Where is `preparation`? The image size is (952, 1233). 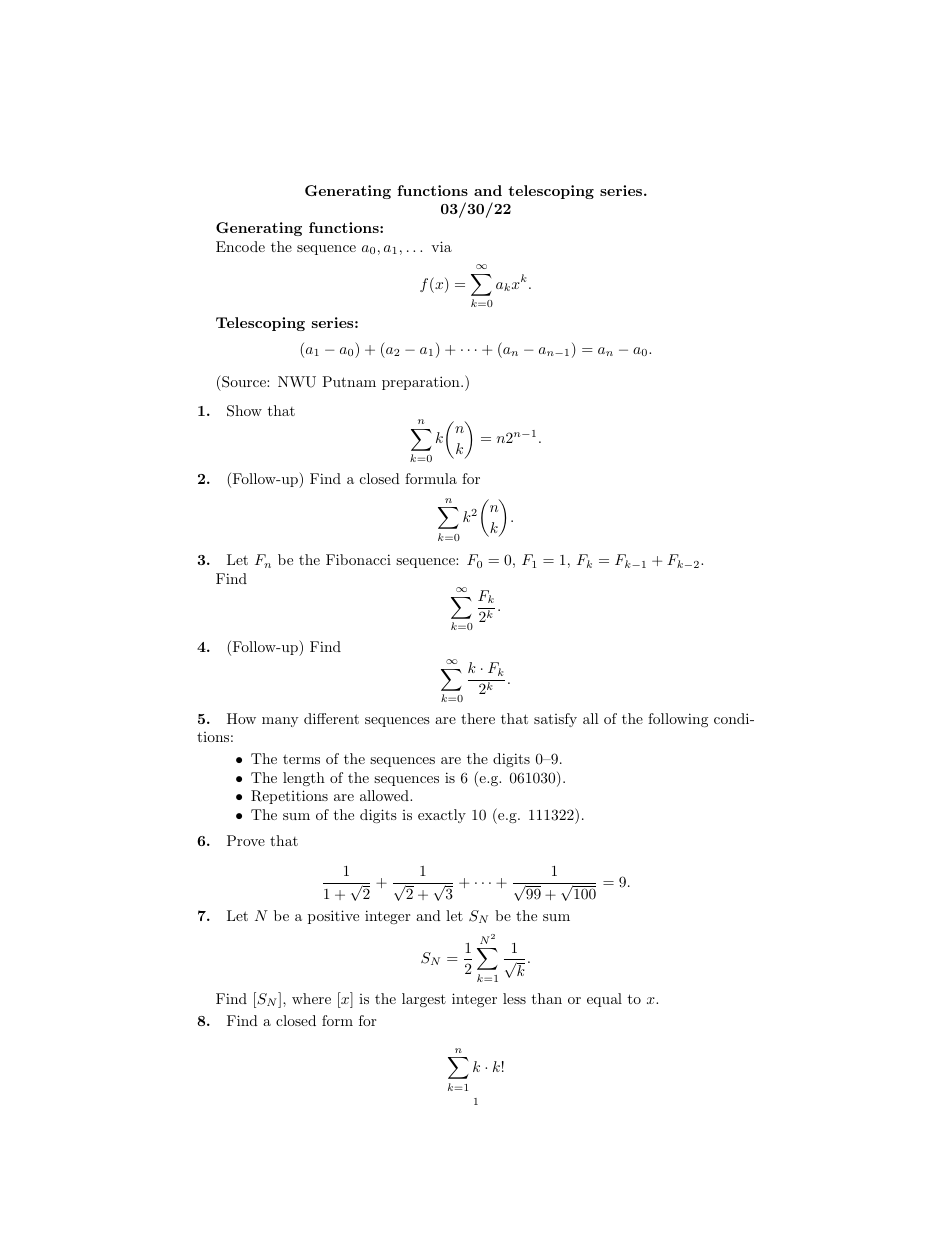
preparation is located at coordinates (422, 383).
